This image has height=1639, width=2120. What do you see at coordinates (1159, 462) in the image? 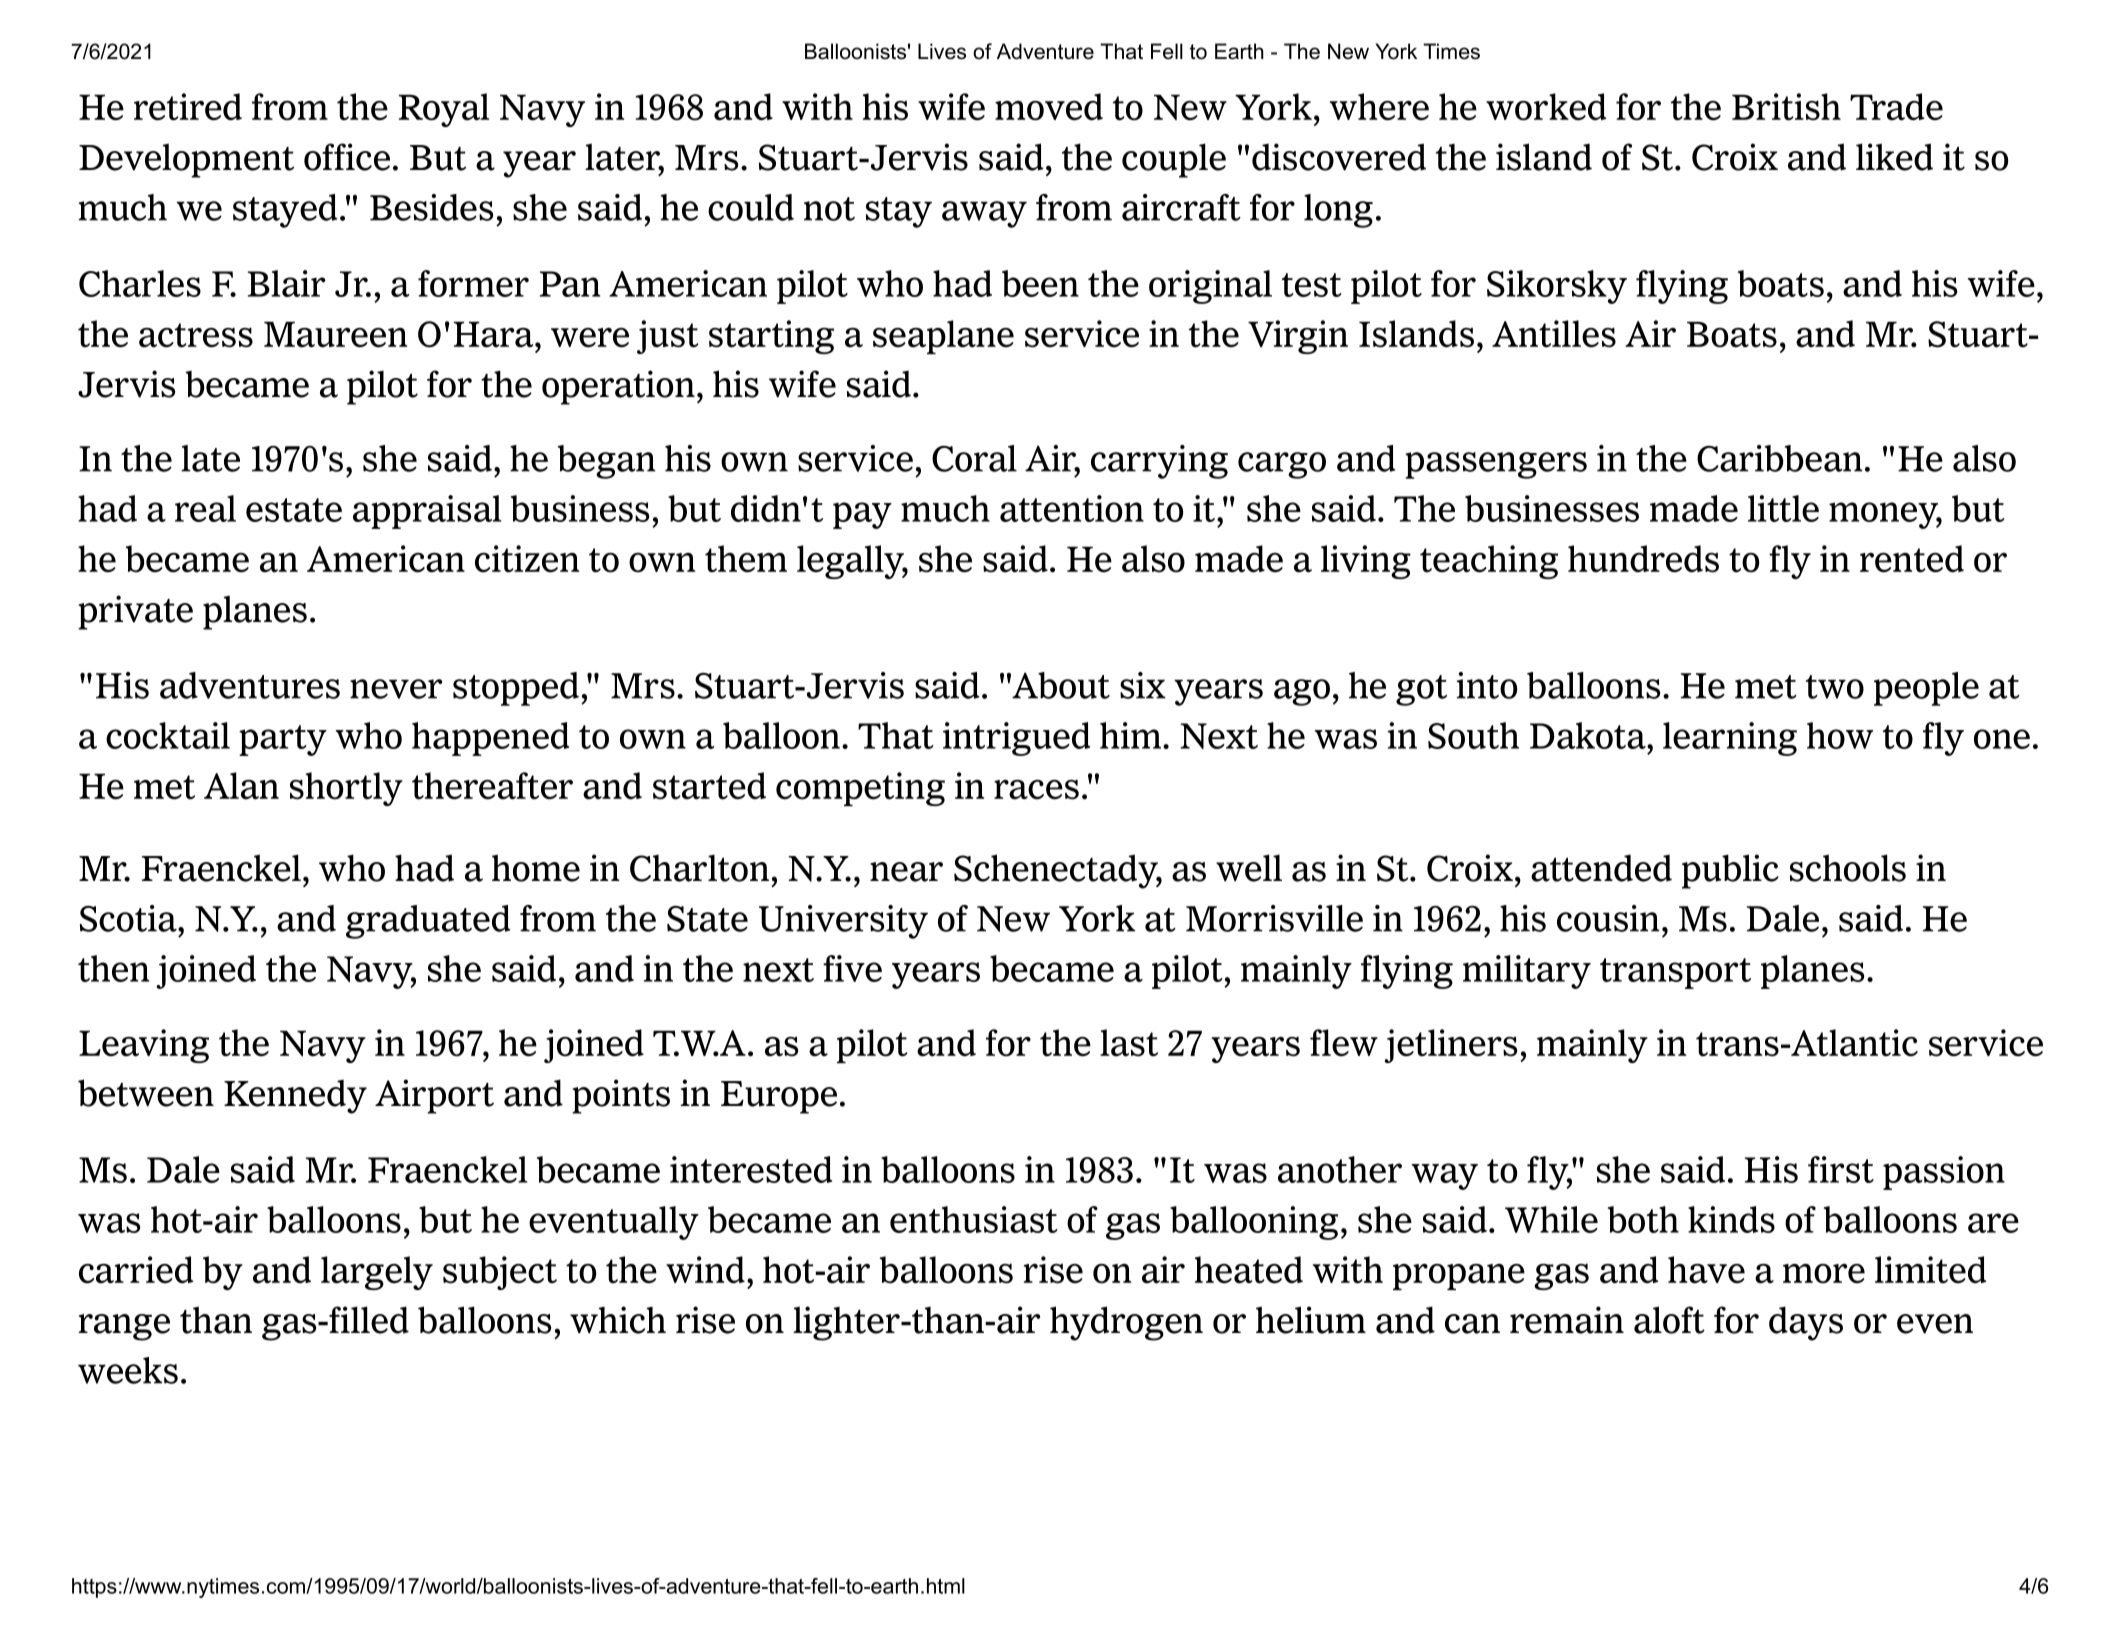
I see `carrying` at bounding box center [1159, 462].
